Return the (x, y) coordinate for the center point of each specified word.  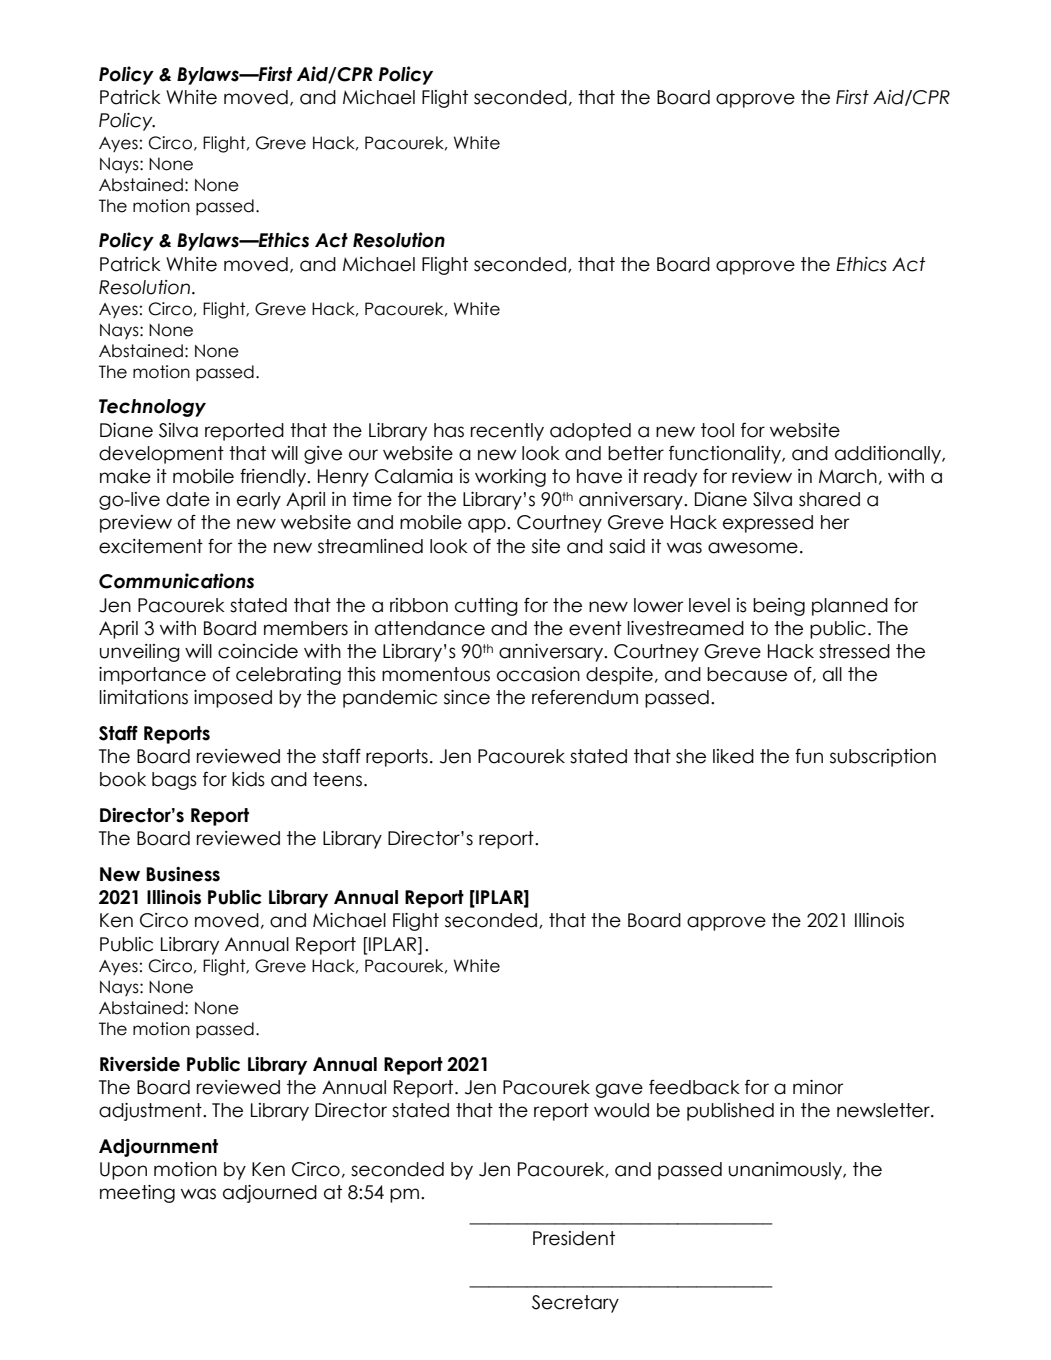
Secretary (575, 1304)
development (161, 455)
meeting (137, 1194)
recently (507, 432)
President (574, 1238)
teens (337, 779)
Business (183, 874)
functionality (726, 454)
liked (733, 756)
